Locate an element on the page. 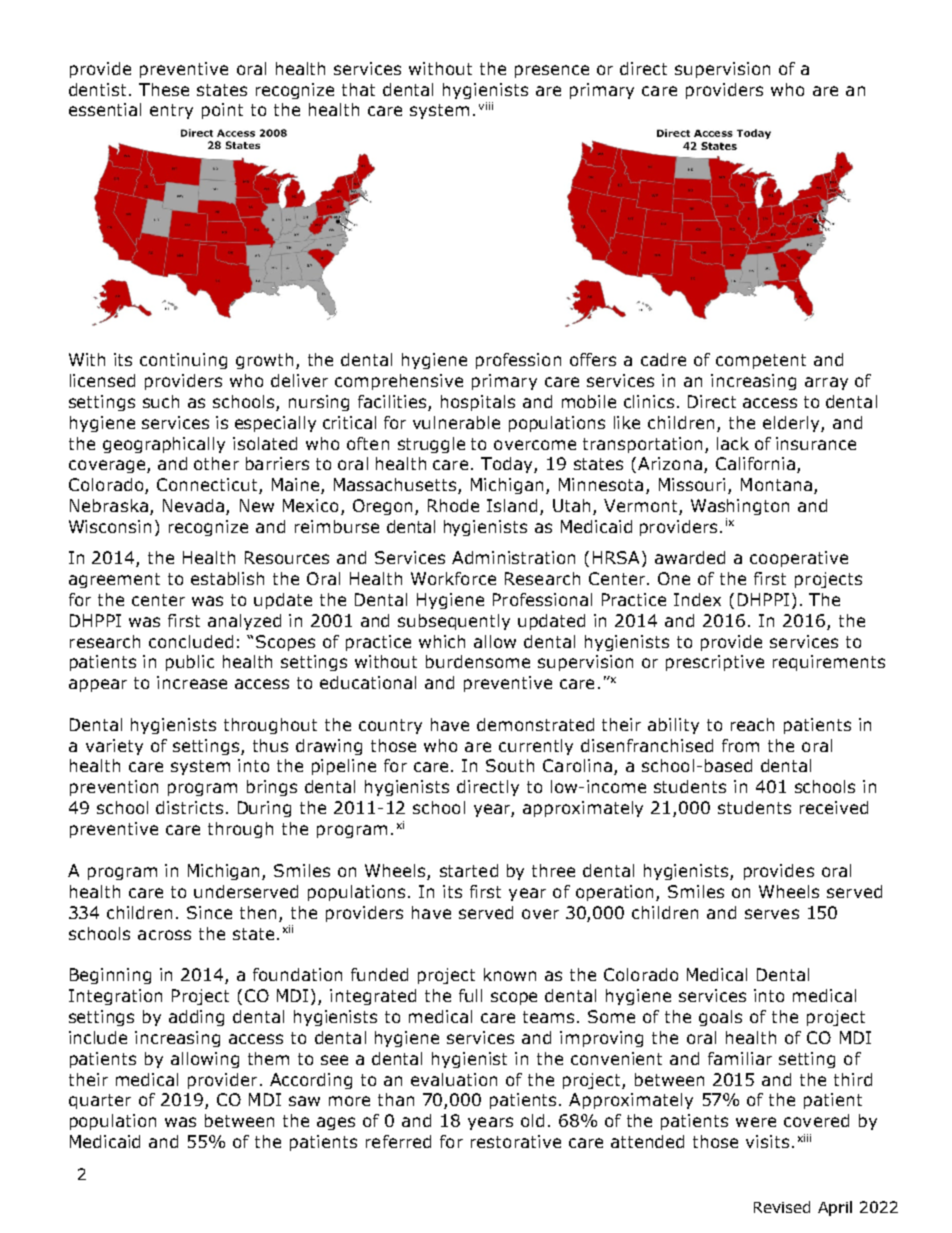 The height and width of the page is (1233, 952). Today is located at coordinates (508, 465).
